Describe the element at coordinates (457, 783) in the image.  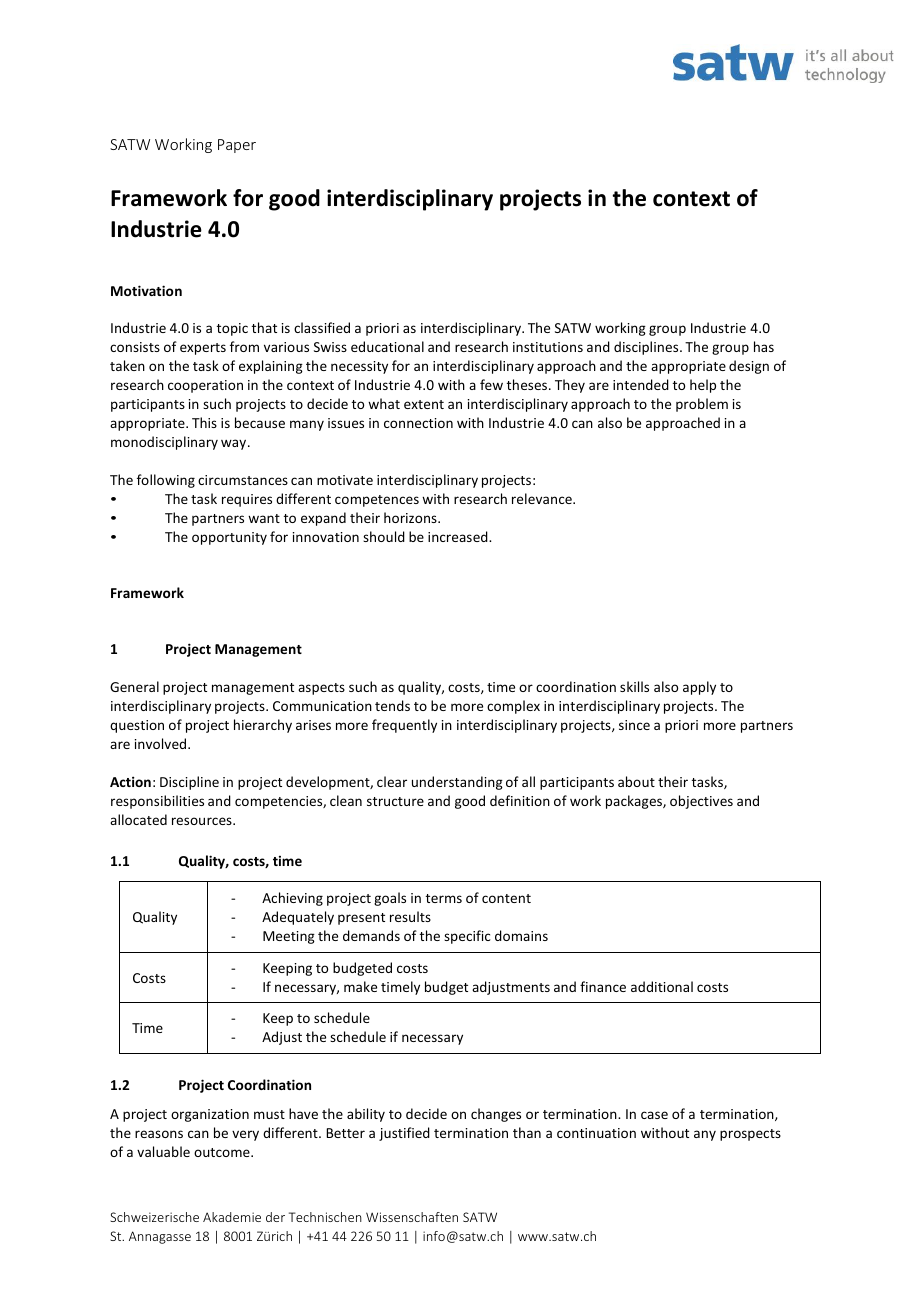
I see `understanding` at that location.
